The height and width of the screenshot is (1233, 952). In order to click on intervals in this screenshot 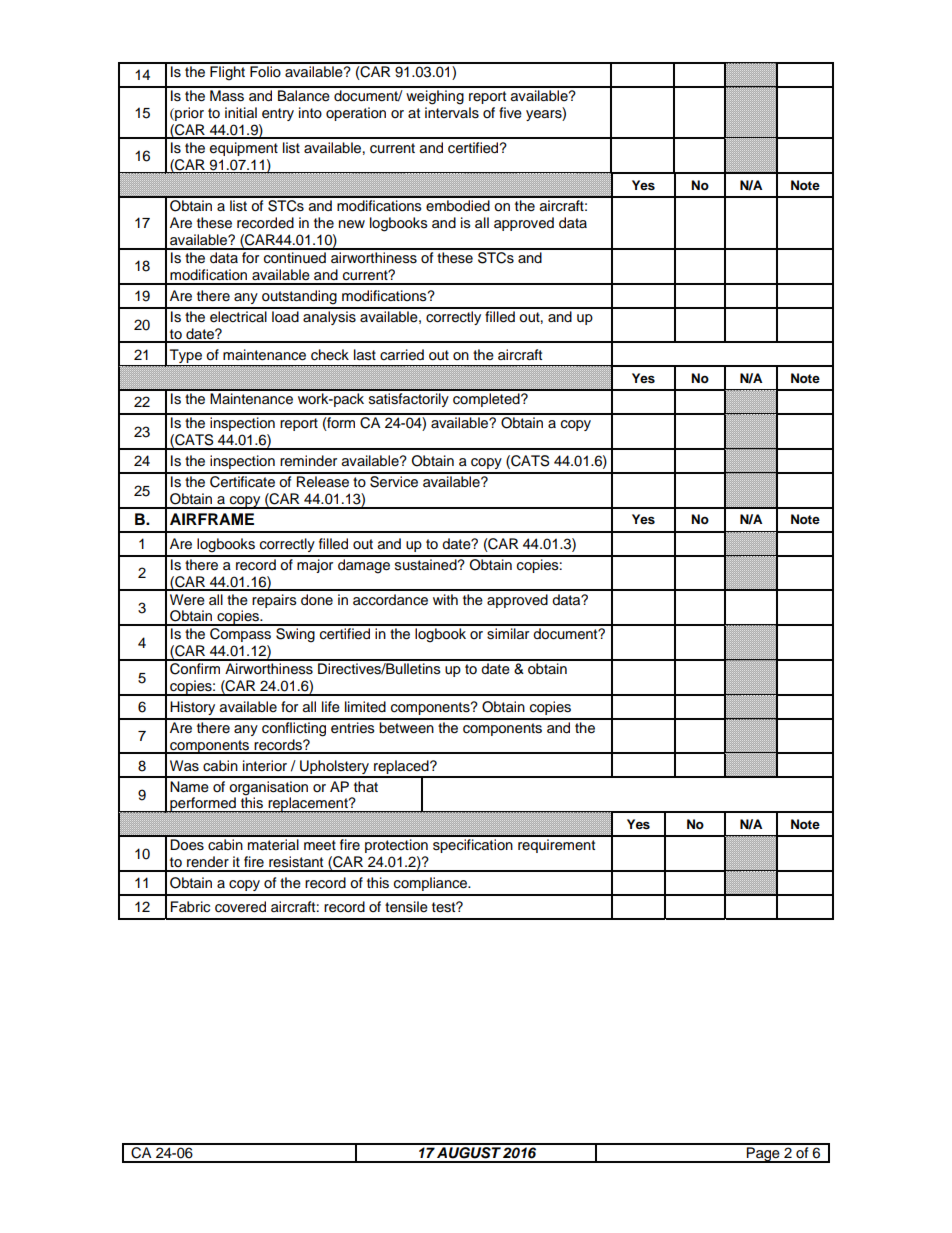, I will do `click(452, 113)`.
